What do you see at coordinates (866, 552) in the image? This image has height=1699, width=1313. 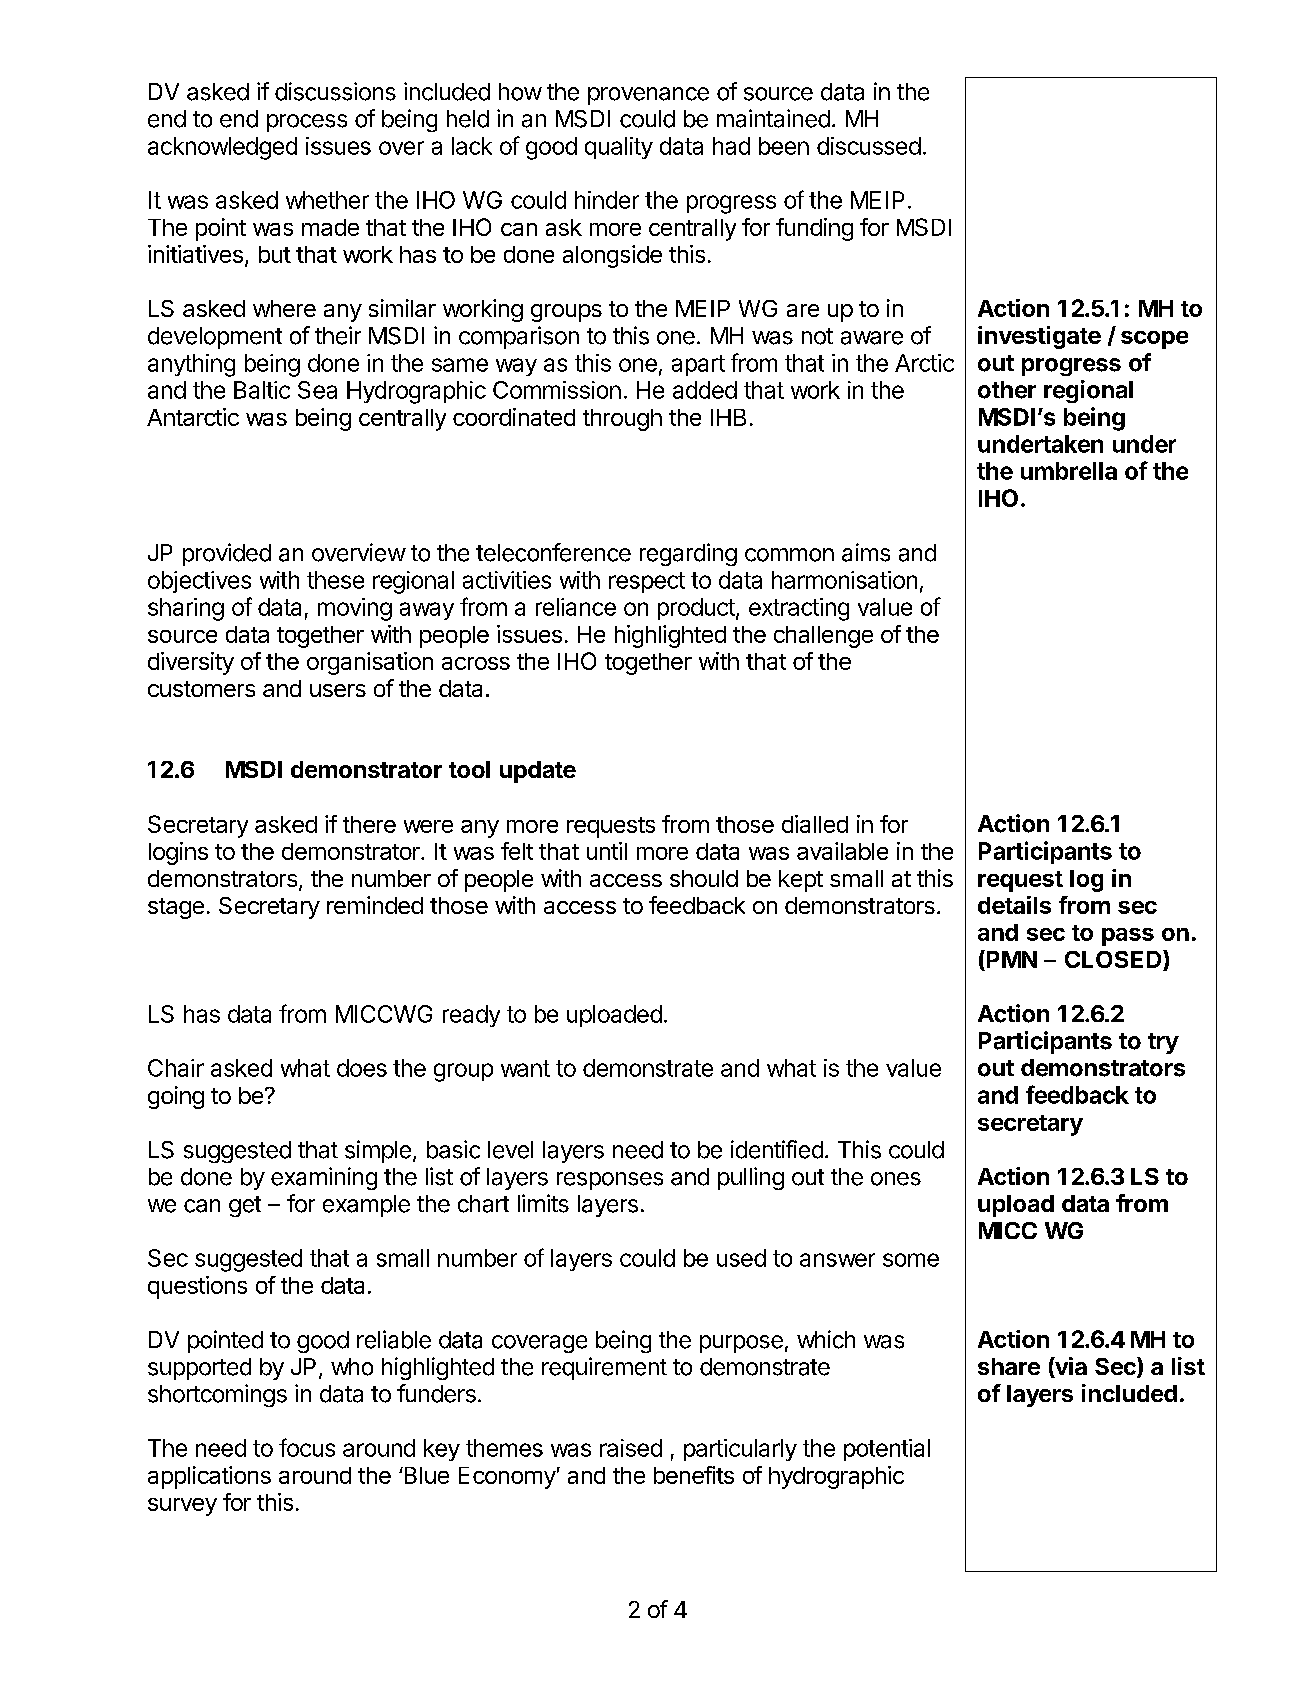 I see `aims` at bounding box center [866, 552].
